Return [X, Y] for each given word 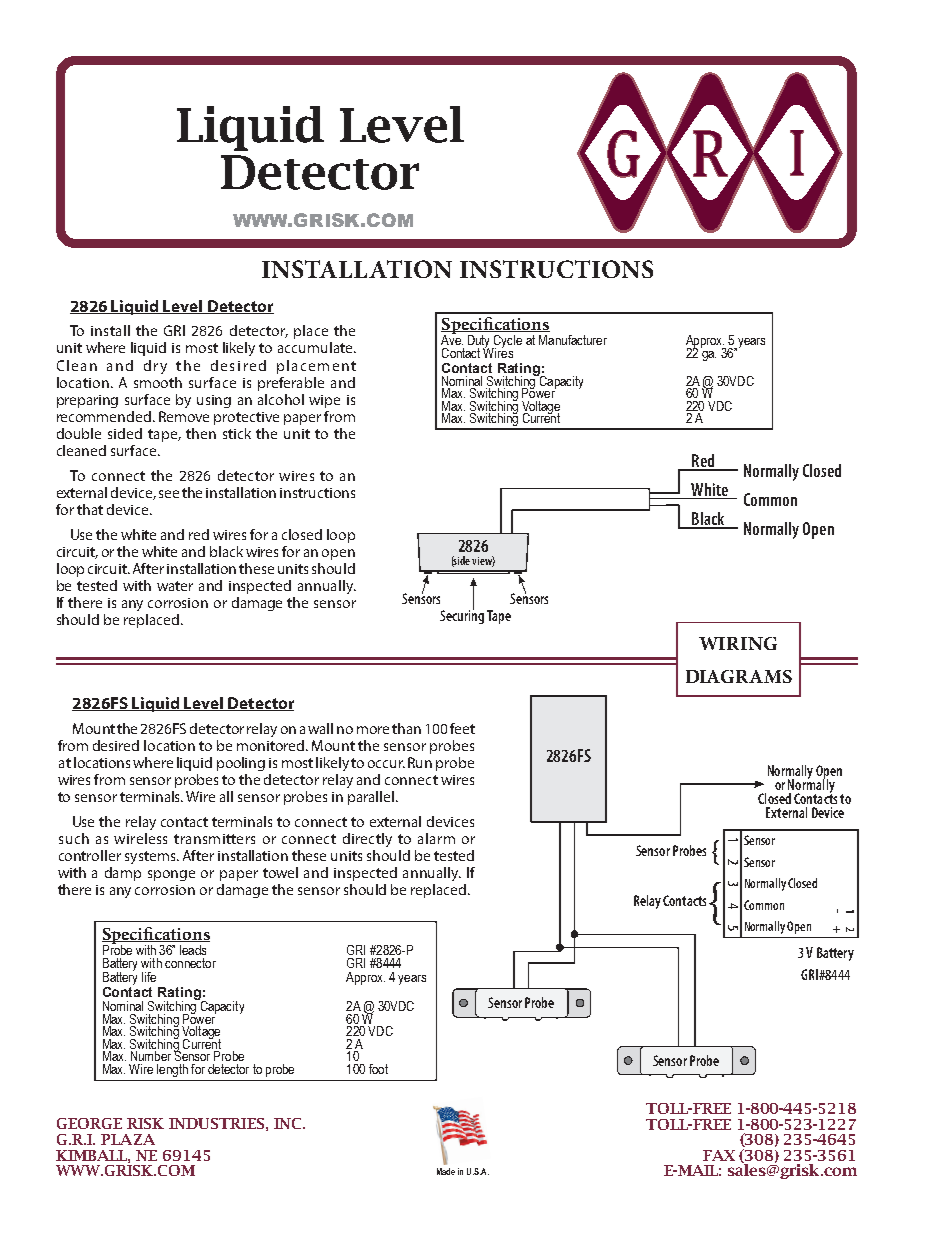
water [175, 586]
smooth [158, 382]
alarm [436, 838]
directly [367, 840]
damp [123, 874]
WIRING [738, 643]
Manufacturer [573, 340]
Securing [462, 616]
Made [446, 1171]
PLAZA [128, 1139]
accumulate [316, 347]
